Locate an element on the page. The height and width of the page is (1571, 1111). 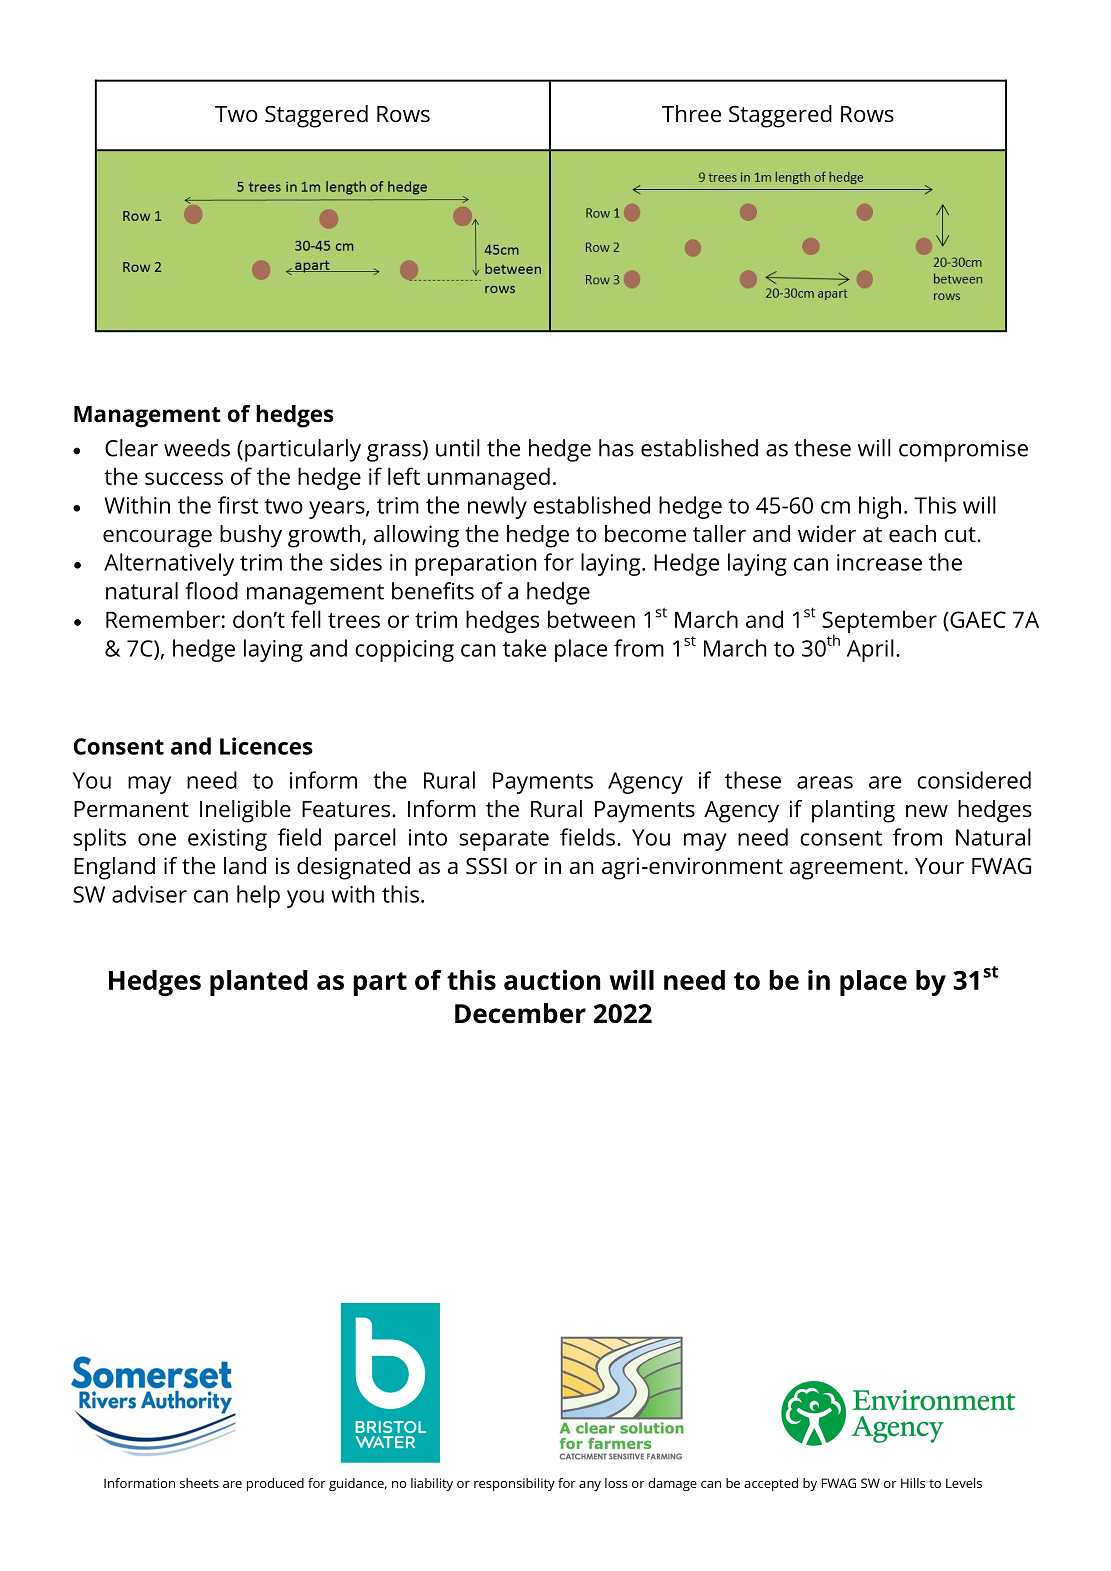
weeds is located at coordinates (197, 448).
